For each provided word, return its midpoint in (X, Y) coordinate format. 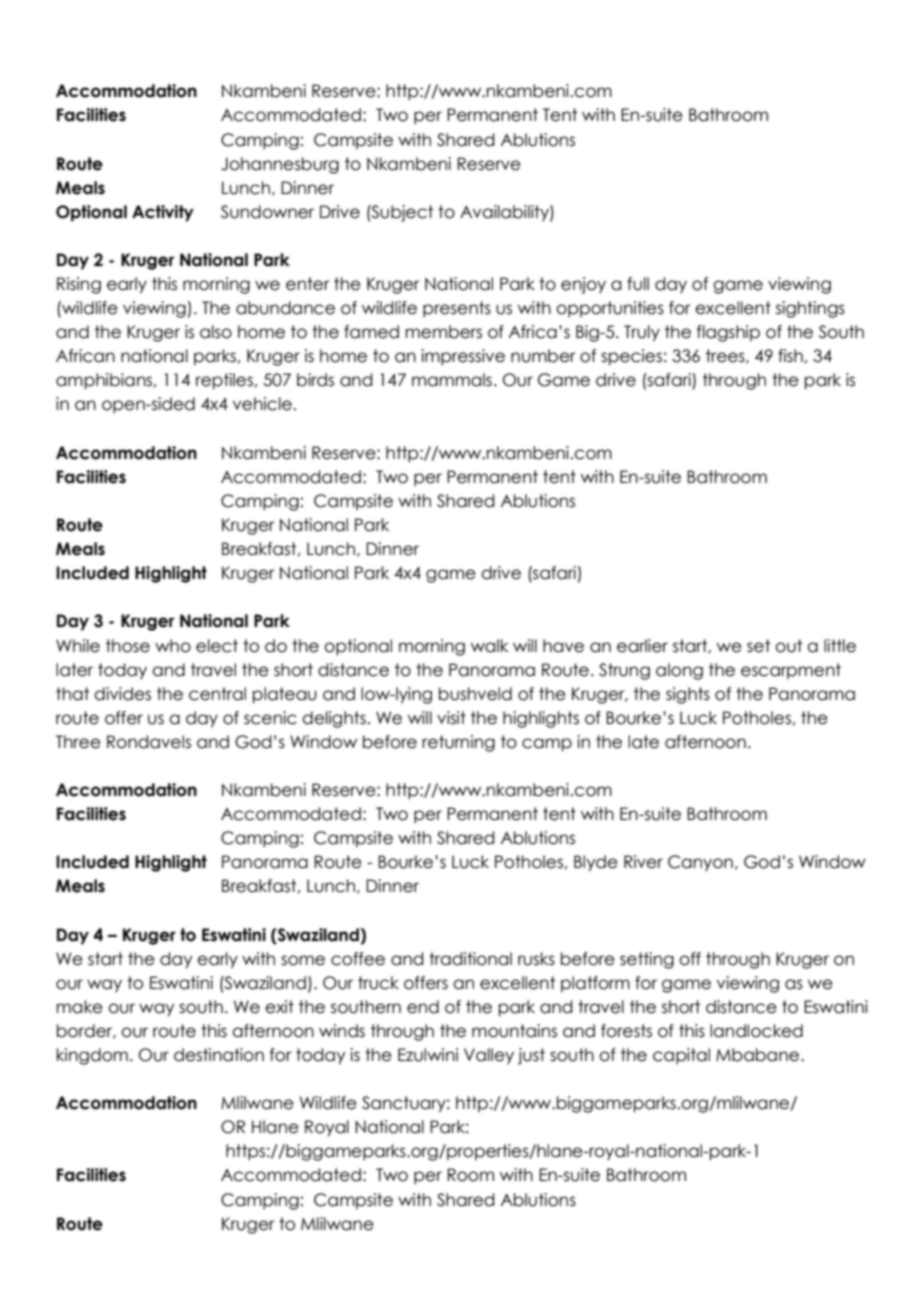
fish (790, 356)
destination (219, 1055)
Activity (163, 213)
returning (458, 743)
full (638, 284)
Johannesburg (280, 165)
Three (78, 742)
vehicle (262, 404)
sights (688, 695)
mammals (452, 380)
